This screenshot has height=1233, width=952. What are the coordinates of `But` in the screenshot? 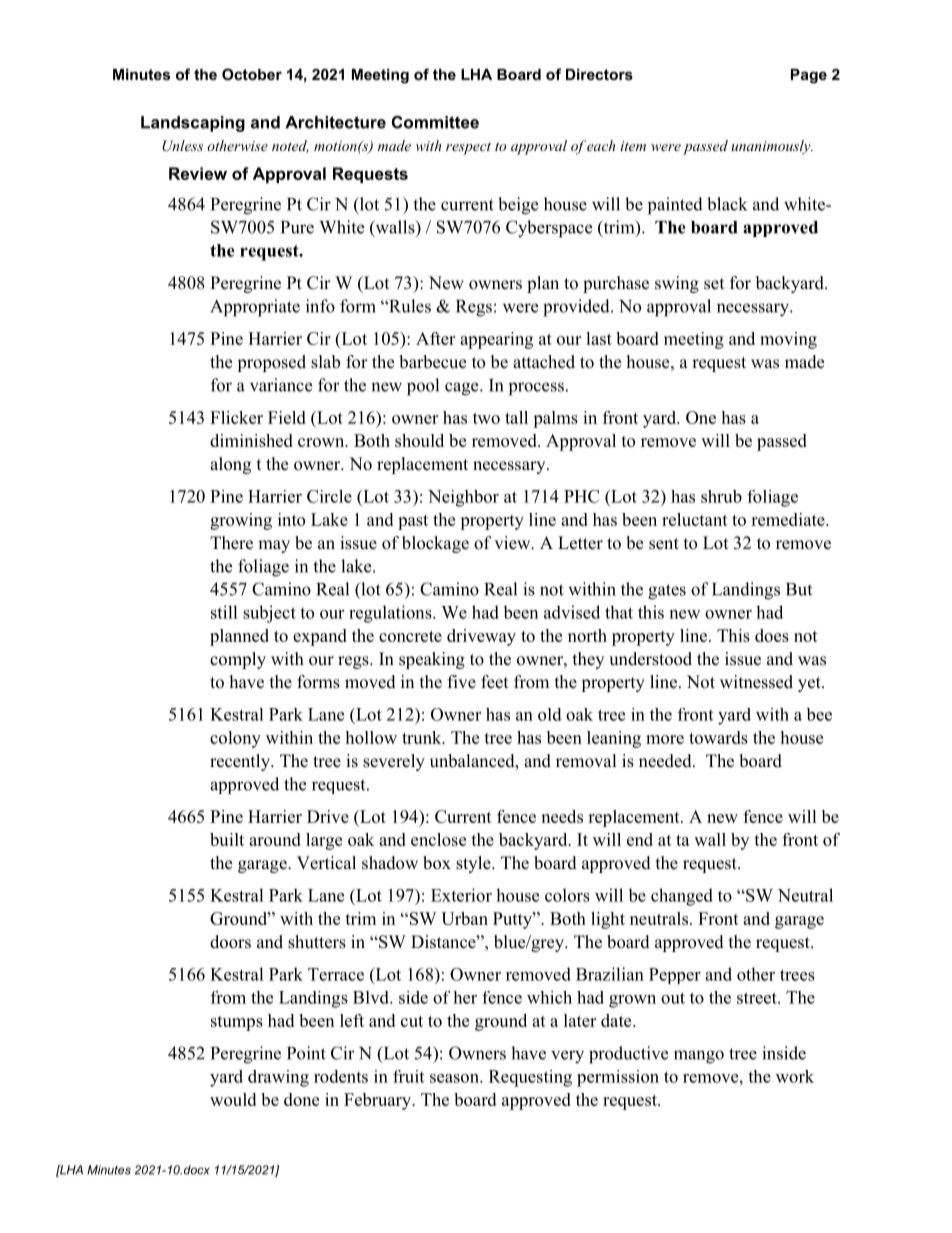 It's located at (799, 589).
